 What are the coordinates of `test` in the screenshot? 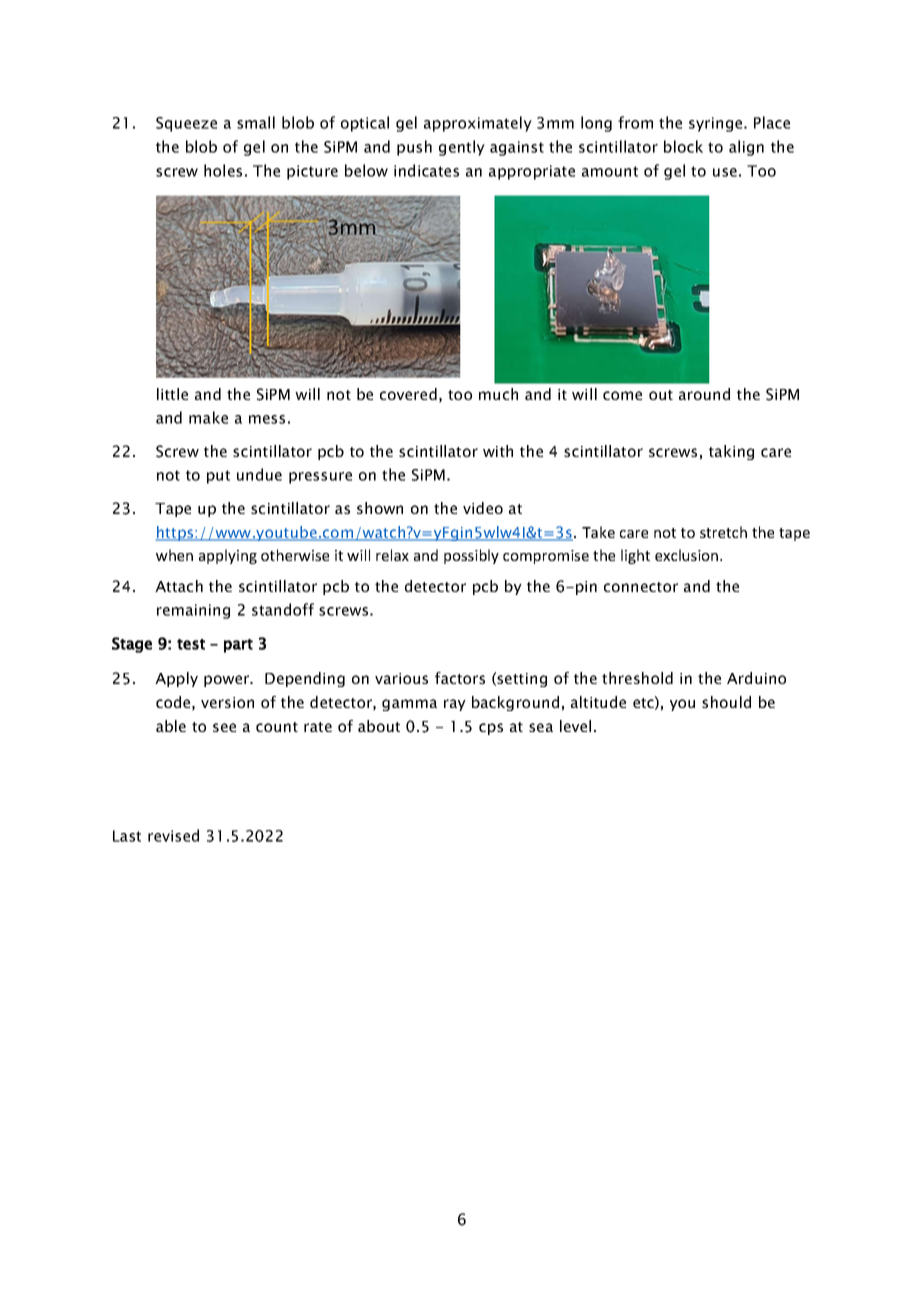 It's located at (191, 644).
